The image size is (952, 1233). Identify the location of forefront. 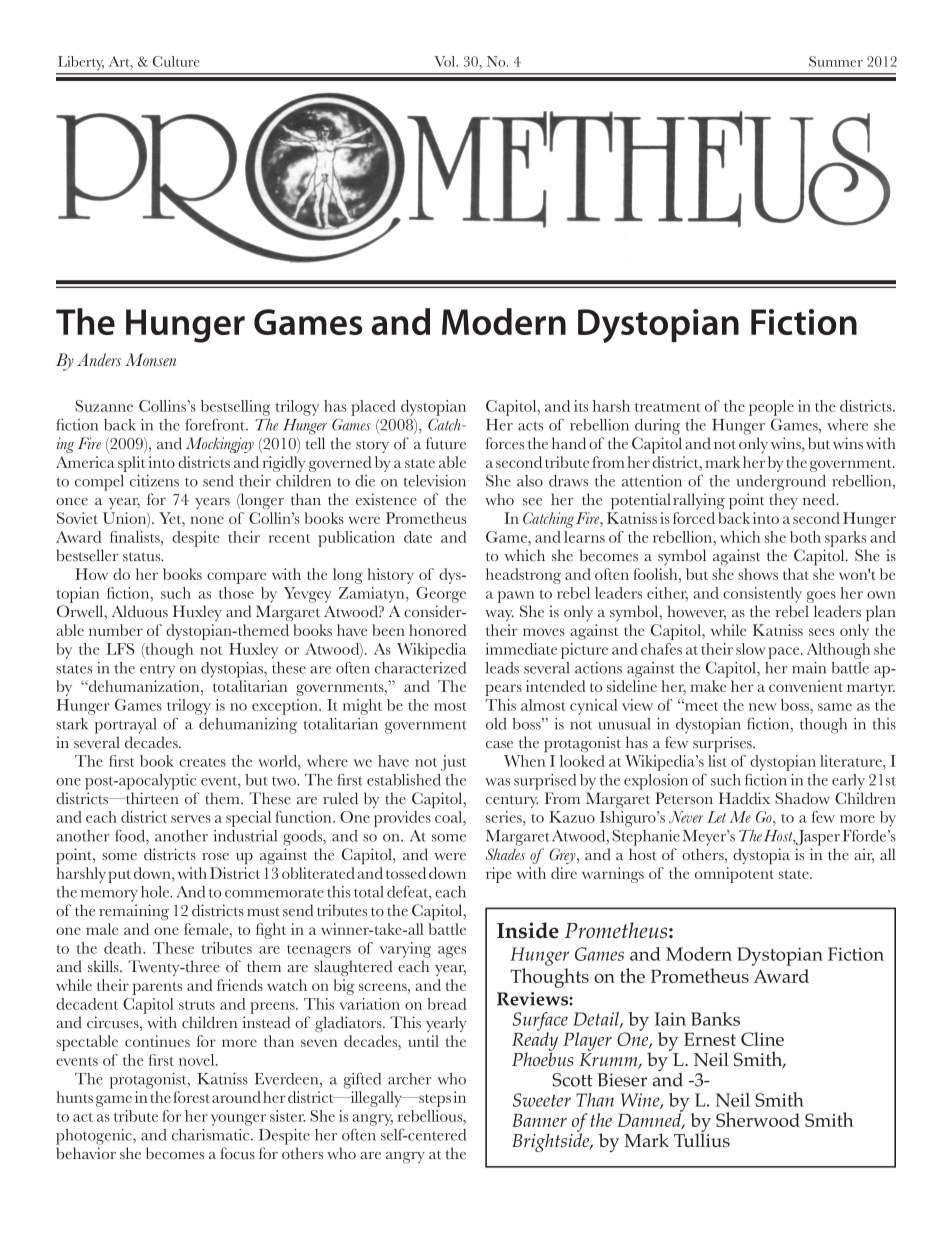
(216, 424).
